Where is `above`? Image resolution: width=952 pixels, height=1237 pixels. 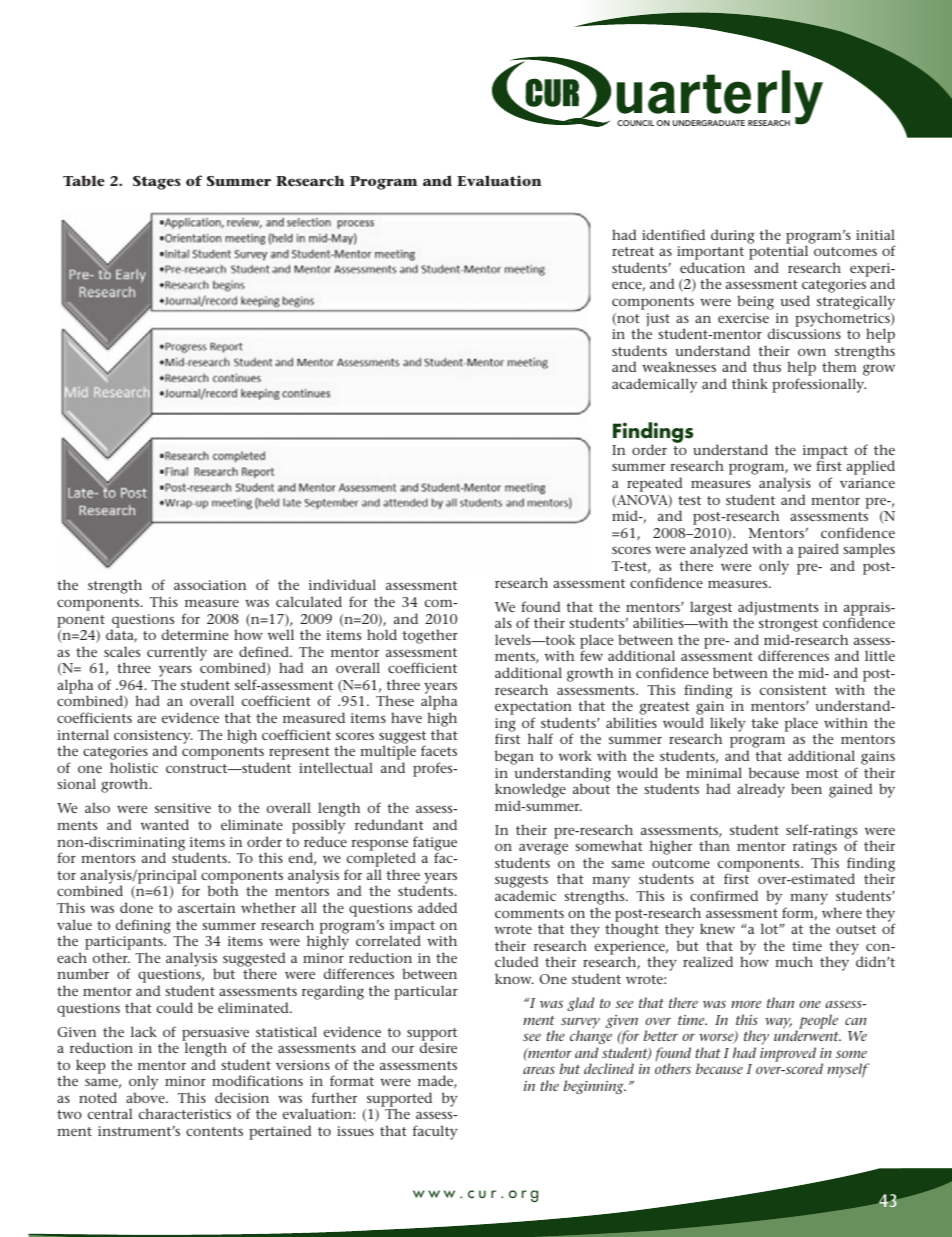 above is located at coordinates (146, 1097).
